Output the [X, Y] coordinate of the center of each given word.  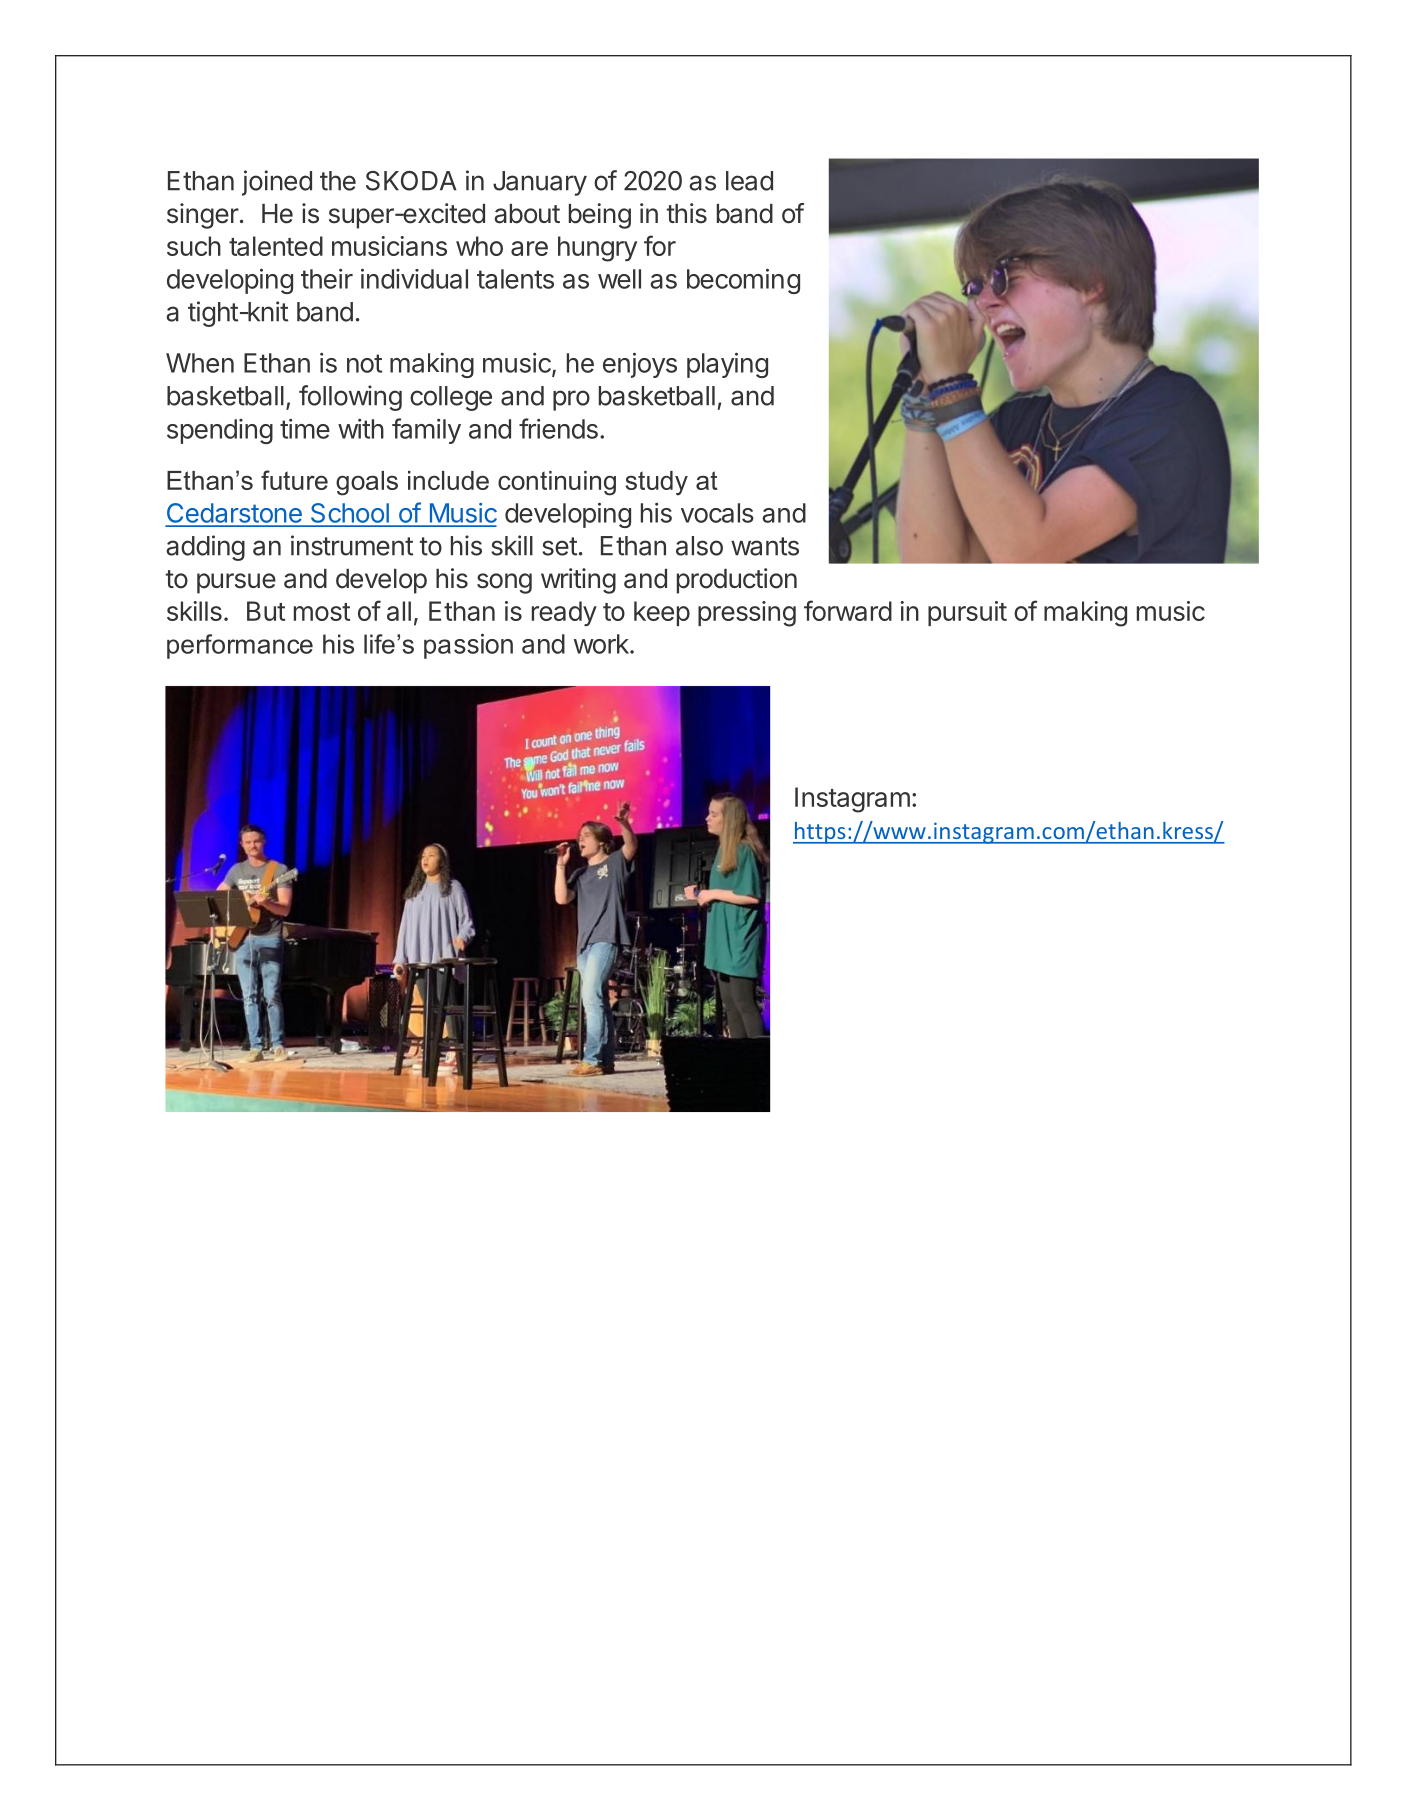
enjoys [640, 365]
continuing [557, 483]
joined [277, 183]
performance [240, 646]
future [294, 480]
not [364, 363]
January [540, 183]
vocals [717, 513]
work [602, 644]
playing [727, 365]
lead [749, 181]
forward [848, 610]
